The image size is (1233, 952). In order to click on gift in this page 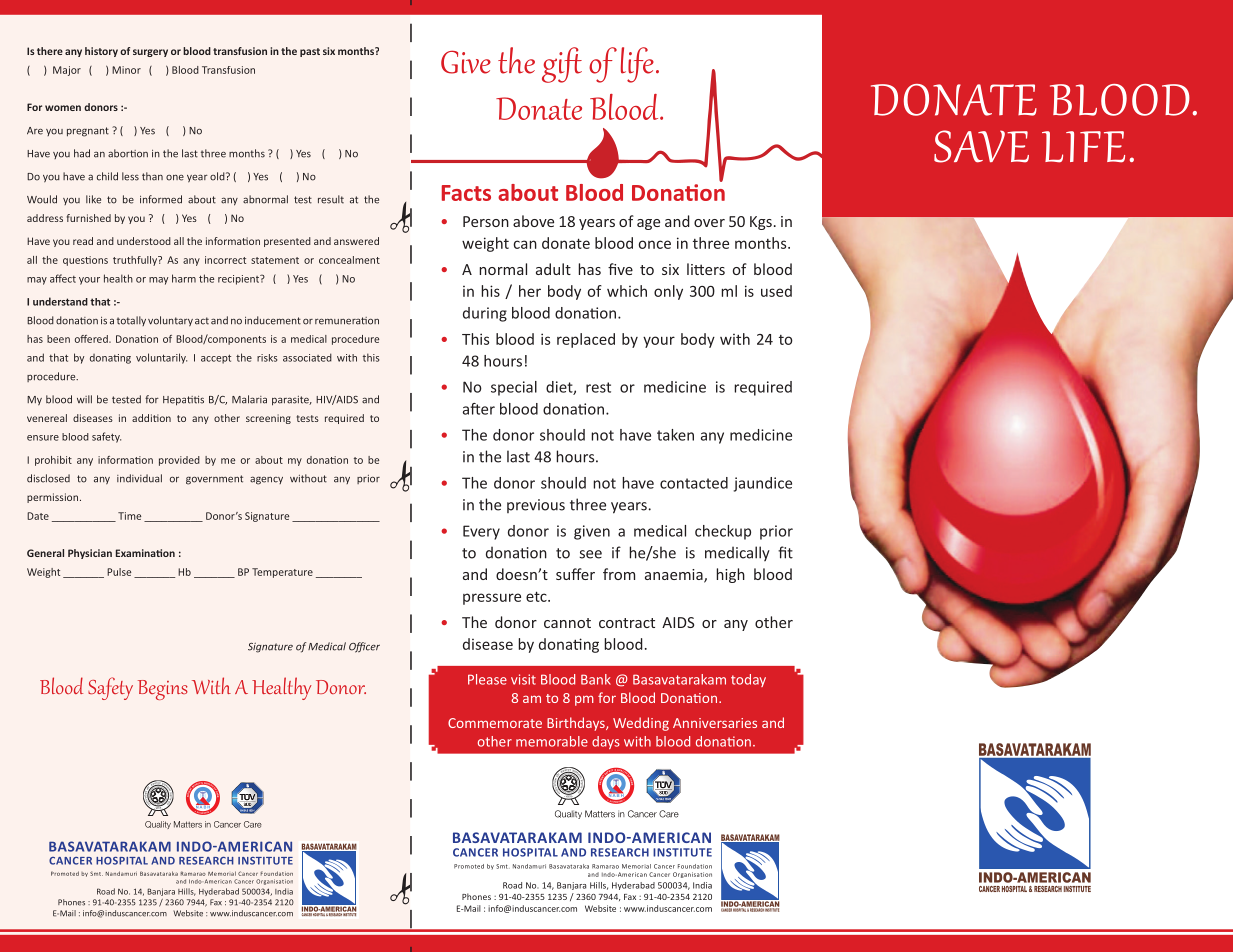, I will do `click(562, 65)`.
